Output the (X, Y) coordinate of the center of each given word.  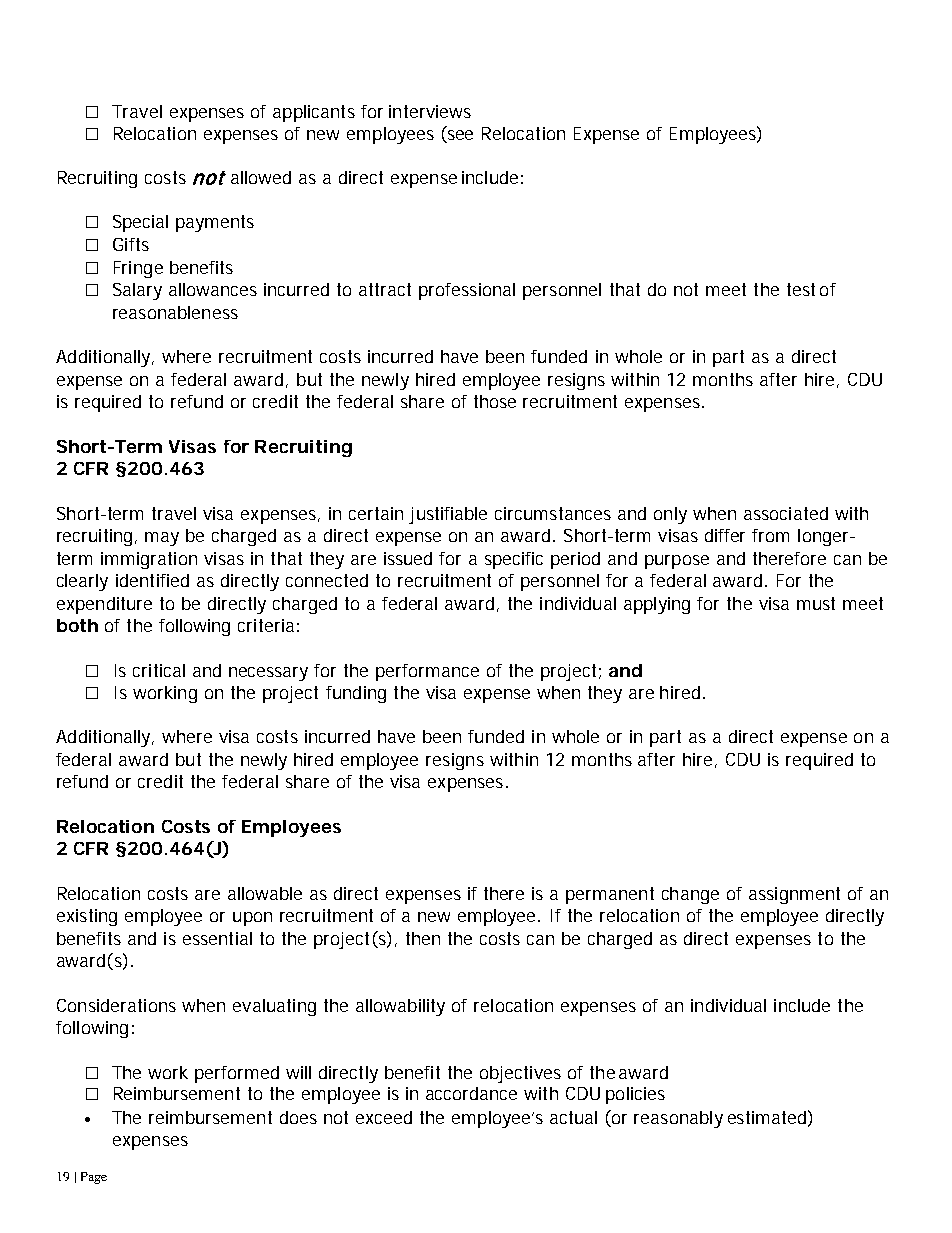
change (690, 895)
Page (94, 1178)
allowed (261, 177)
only (670, 515)
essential (217, 938)
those (495, 401)
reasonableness (175, 312)
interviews (430, 111)
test (801, 289)
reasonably (678, 1119)
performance (427, 672)
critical (159, 670)
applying (657, 605)
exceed (384, 1117)
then (423, 938)
